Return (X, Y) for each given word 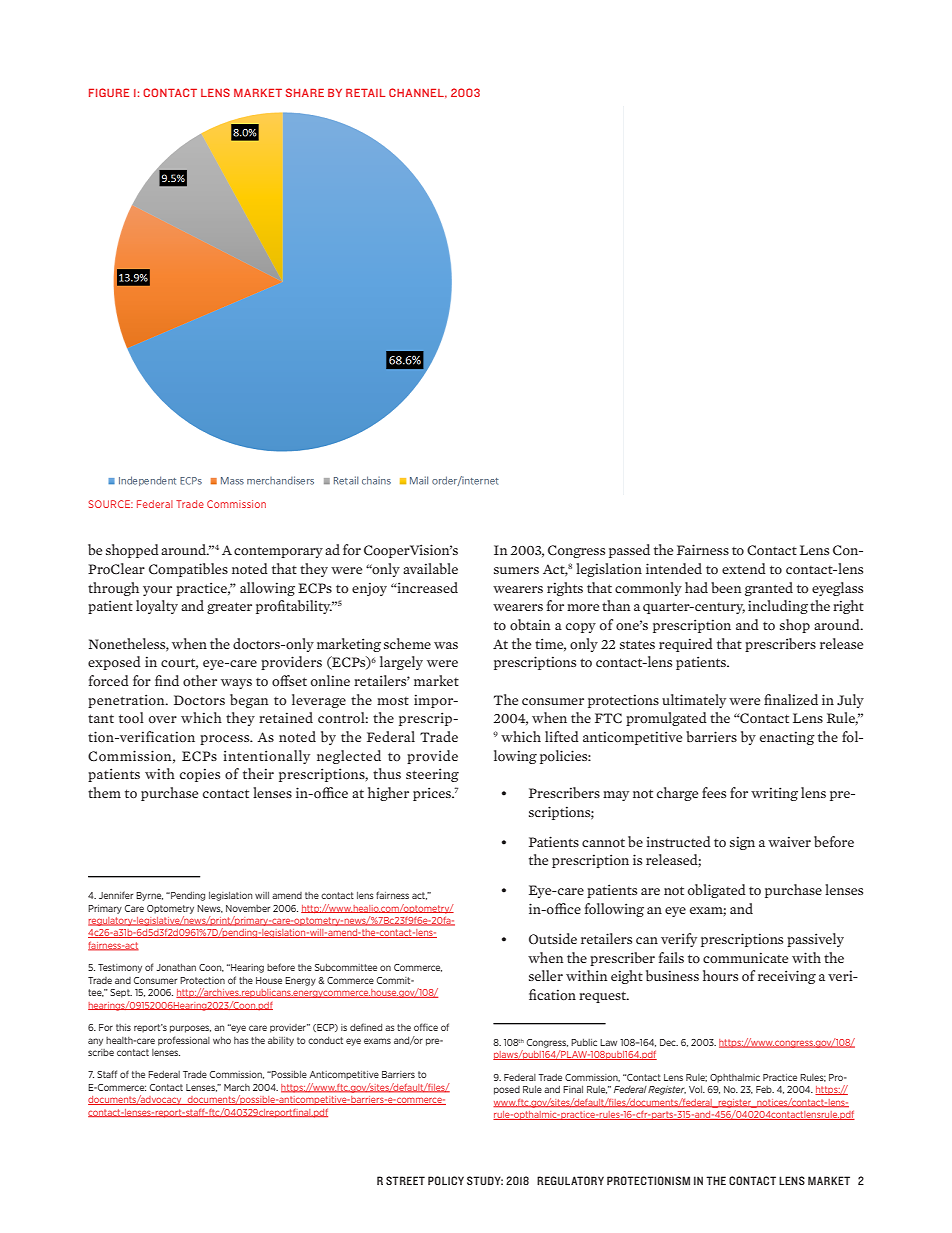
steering (432, 775)
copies (200, 775)
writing (774, 794)
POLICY (446, 1180)
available (430, 568)
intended (674, 568)
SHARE (305, 92)
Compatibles (188, 570)
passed (629, 551)
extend (744, 568)
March (237, 1087)
